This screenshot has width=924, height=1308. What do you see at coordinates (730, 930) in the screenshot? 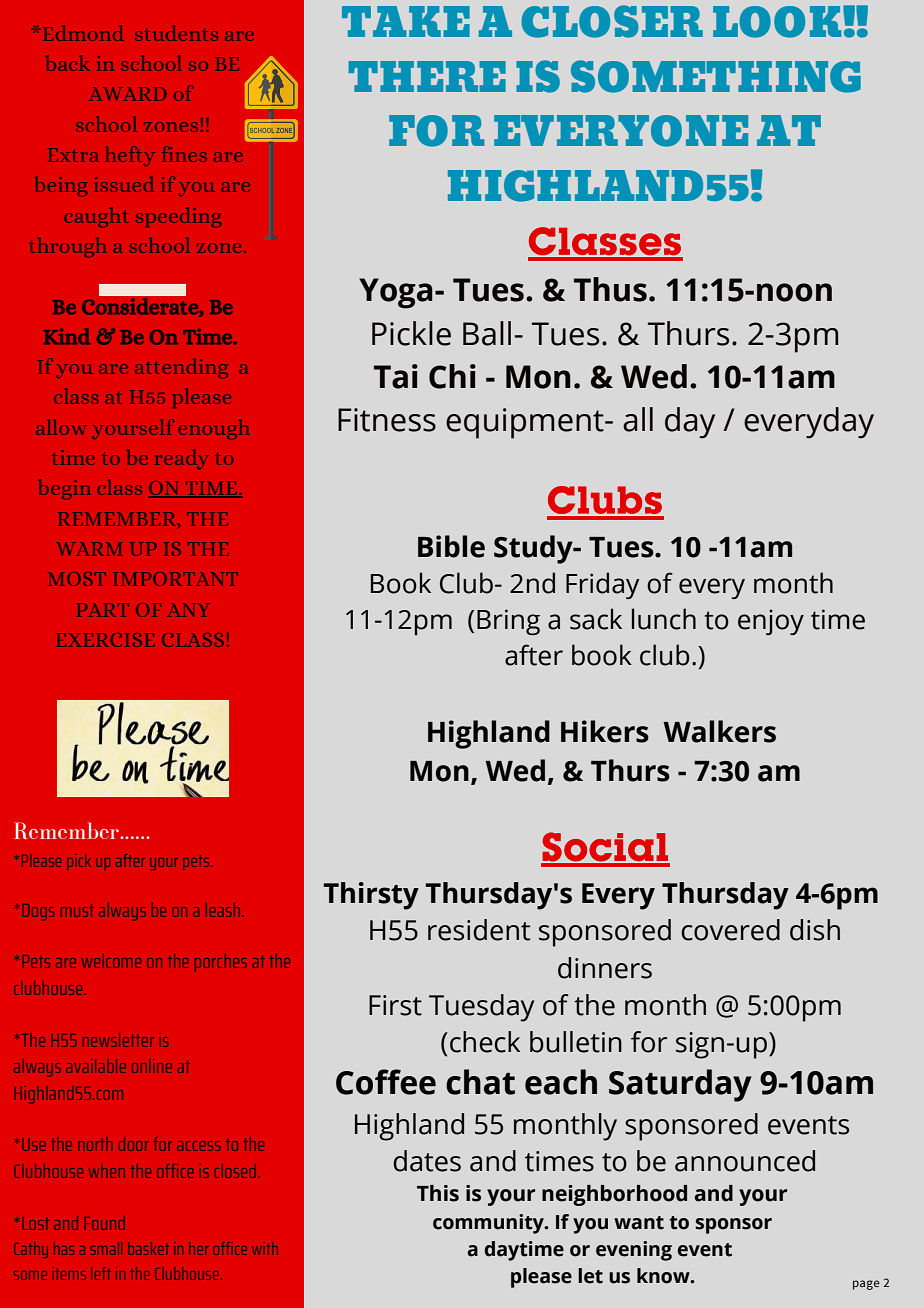
I see `covered` at bounding box center [730, 930].
